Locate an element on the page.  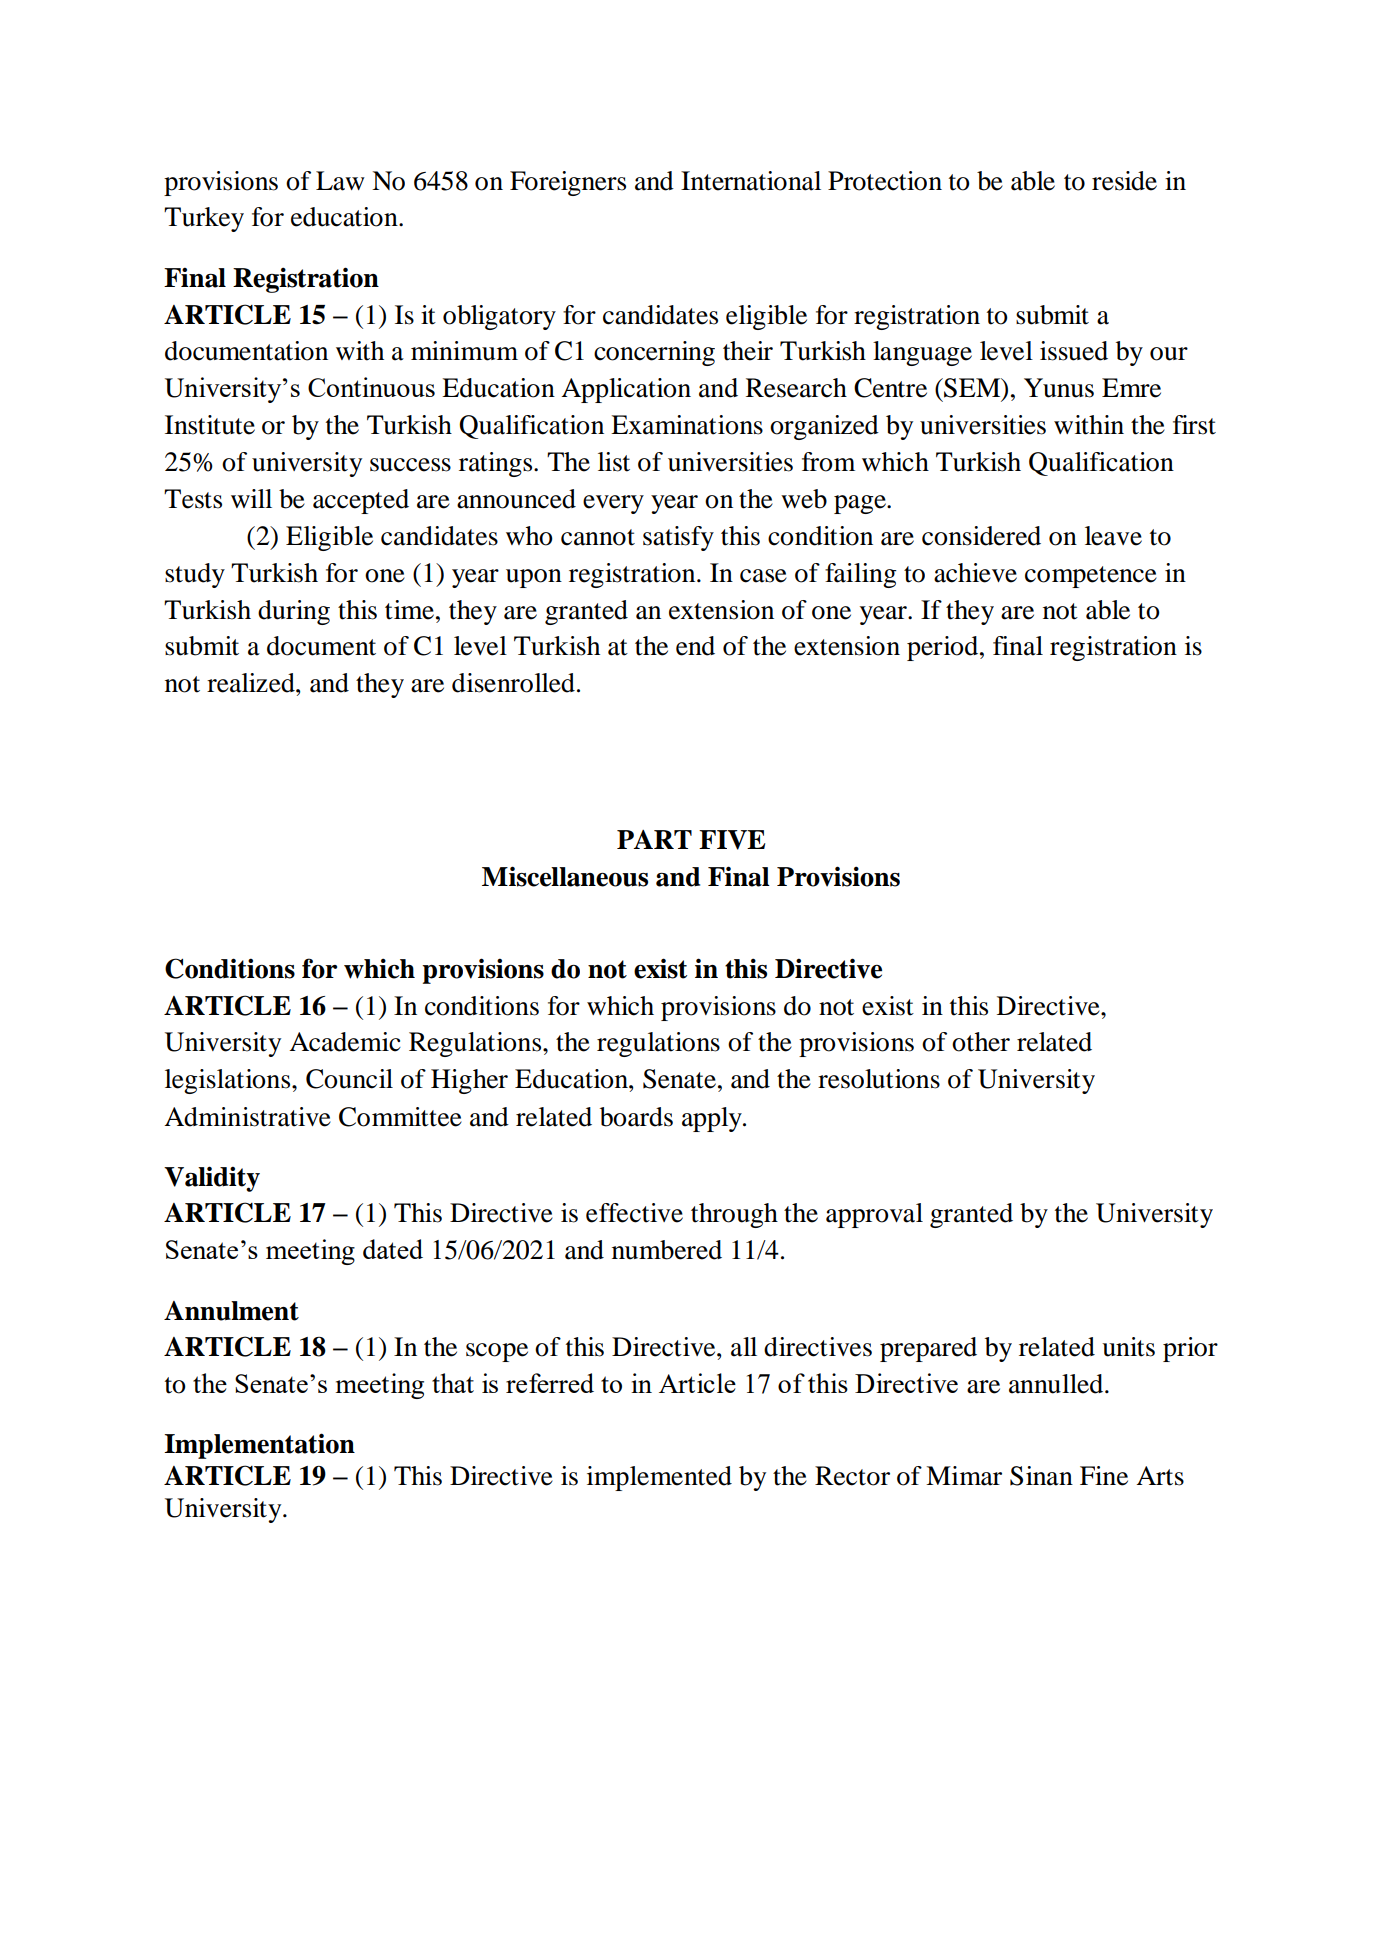
FIVE is located at coordinates (732, 840).
